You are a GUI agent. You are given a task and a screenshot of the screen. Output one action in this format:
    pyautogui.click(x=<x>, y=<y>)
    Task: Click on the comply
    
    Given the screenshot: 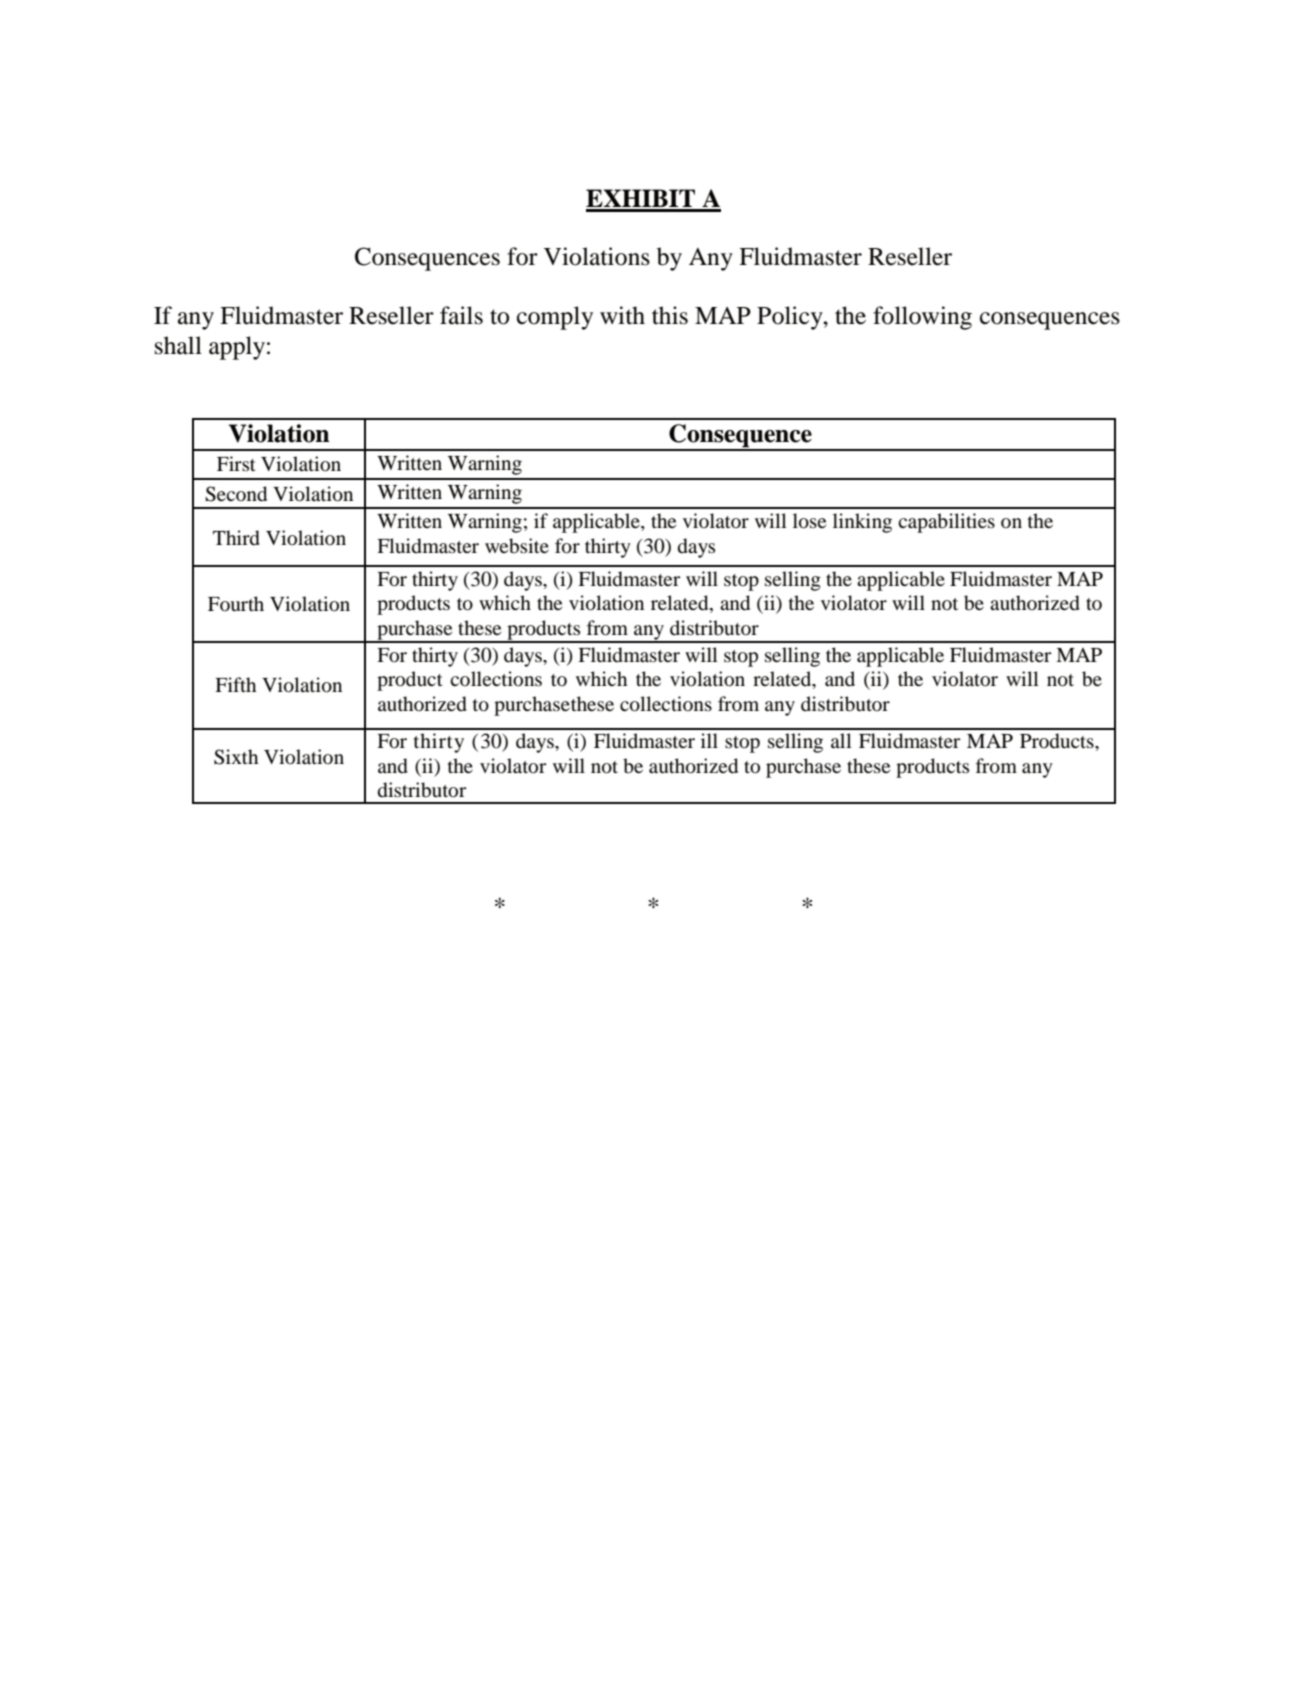 What is the action you would take?
    pyautogui.click(x=555, y=318)
